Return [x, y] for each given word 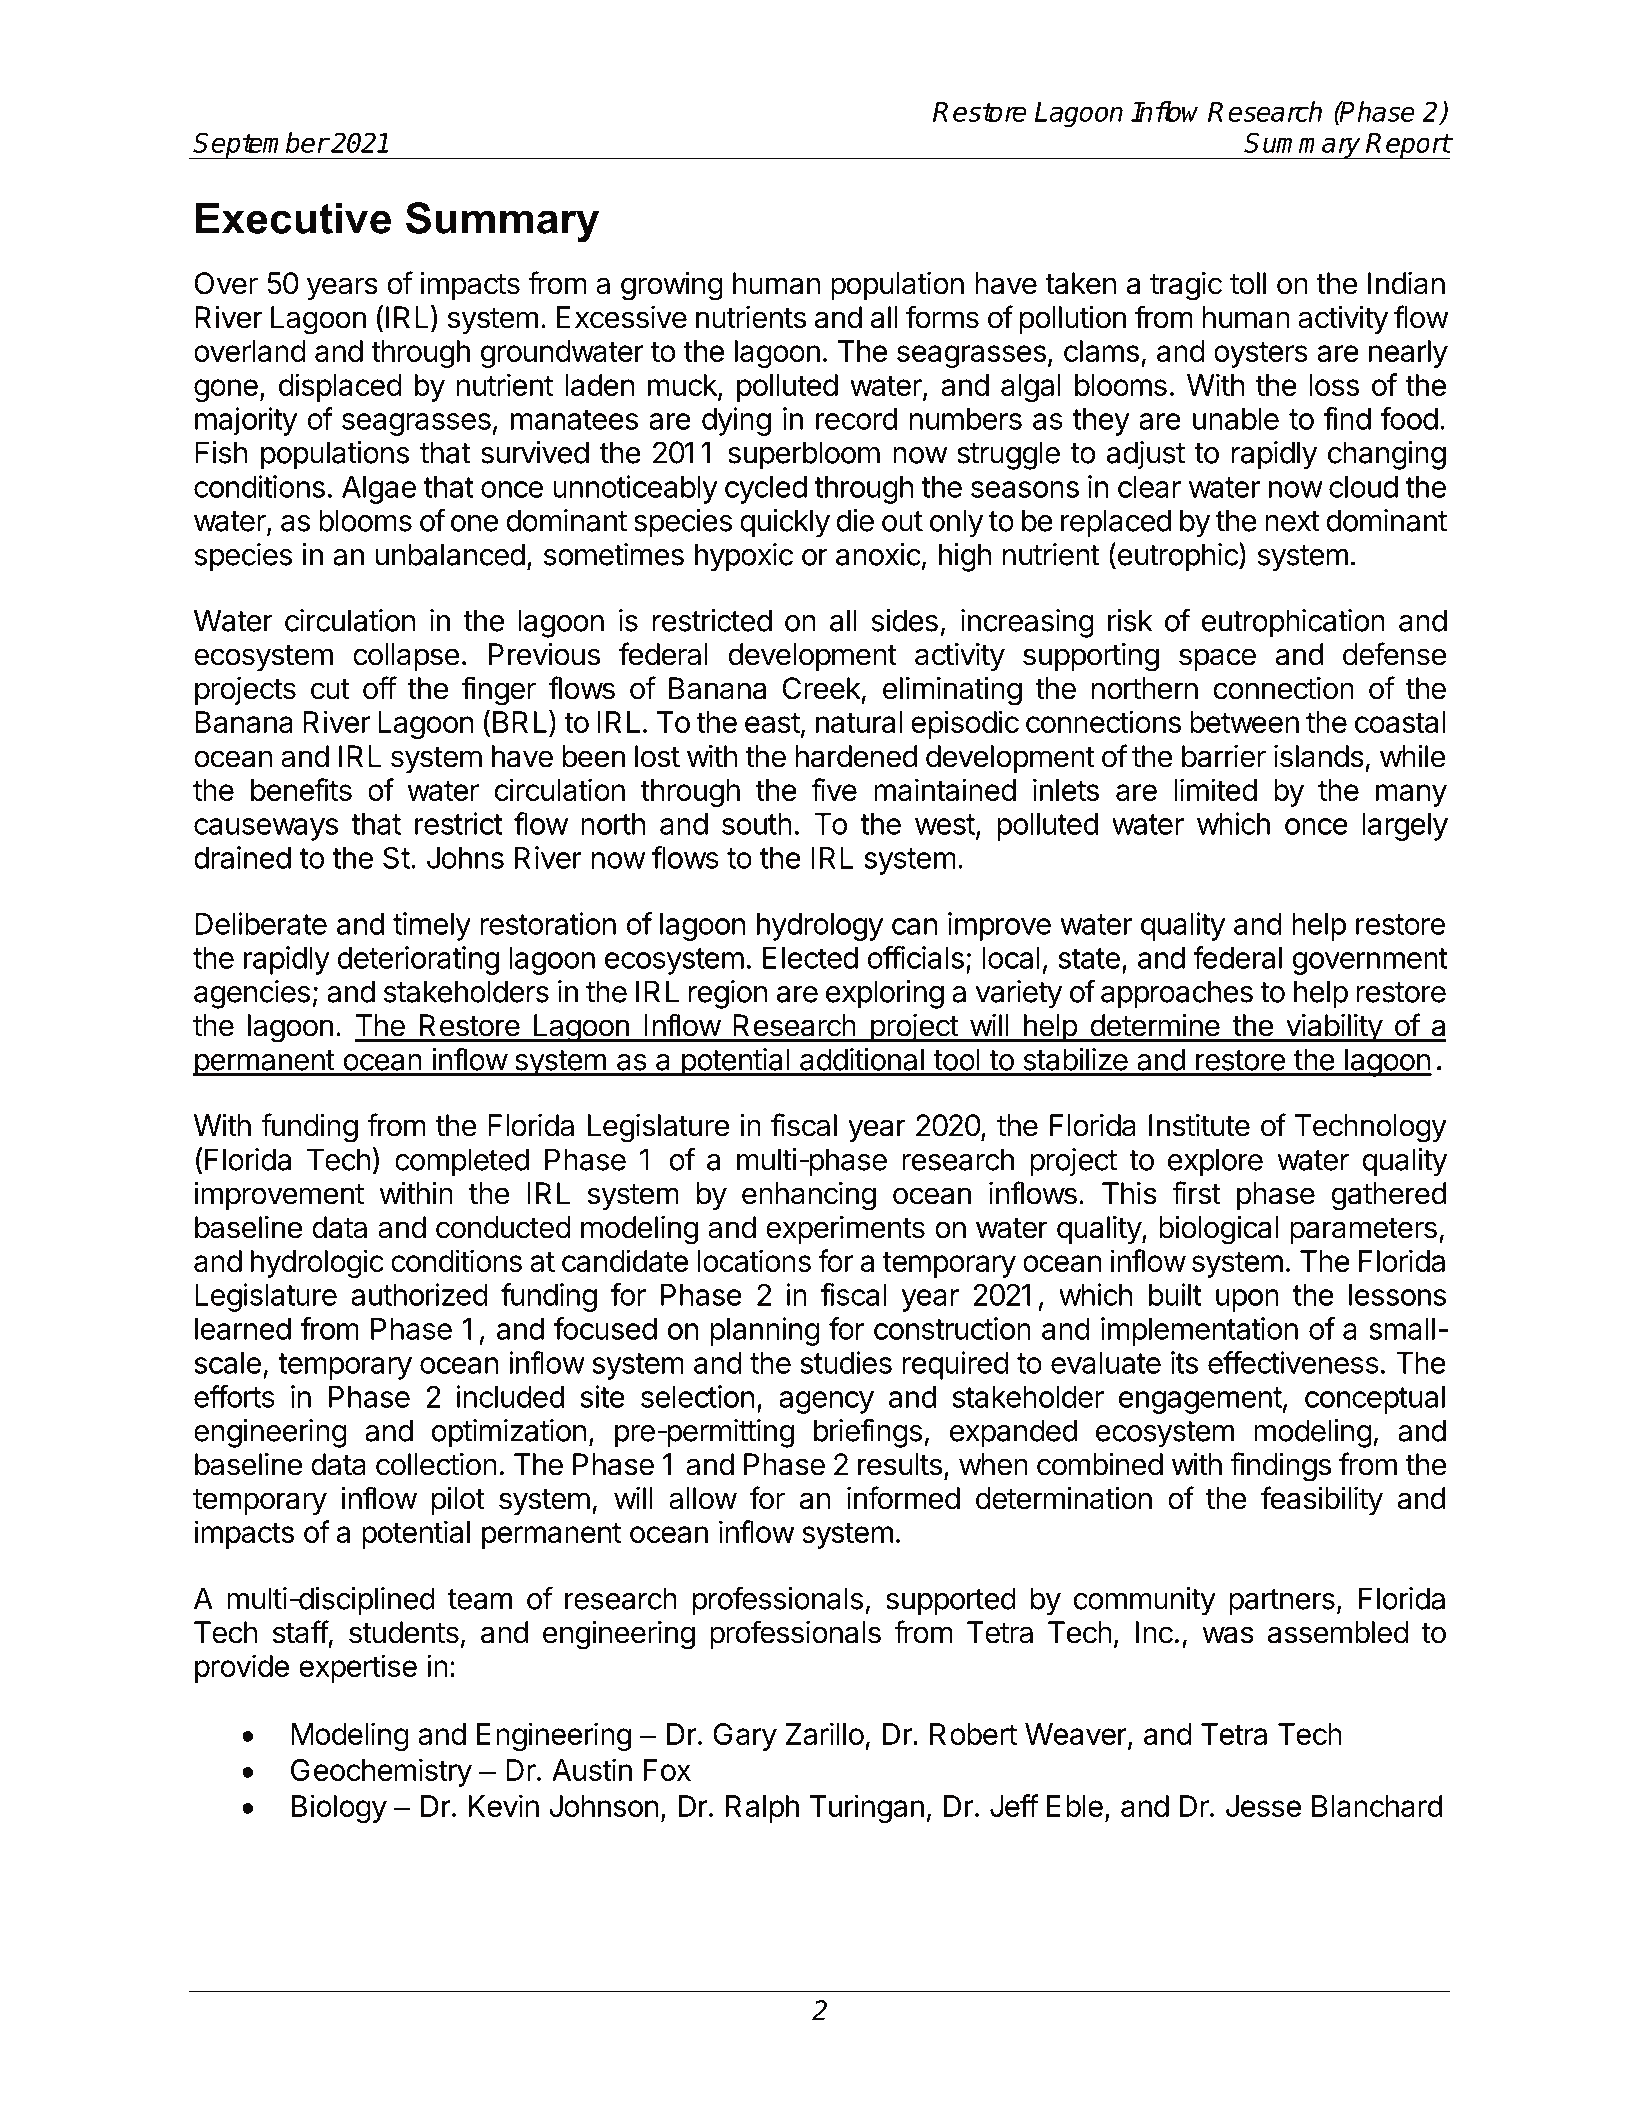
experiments [845, 1230]
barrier [1224, 756]
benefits [301, 789]
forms [942, 317]
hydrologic [317, 1263]
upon [1247, 1300]
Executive [293, 218]
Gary [745, 1737]
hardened [856, 756]
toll [1248, 283]
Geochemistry [381, 1772]
